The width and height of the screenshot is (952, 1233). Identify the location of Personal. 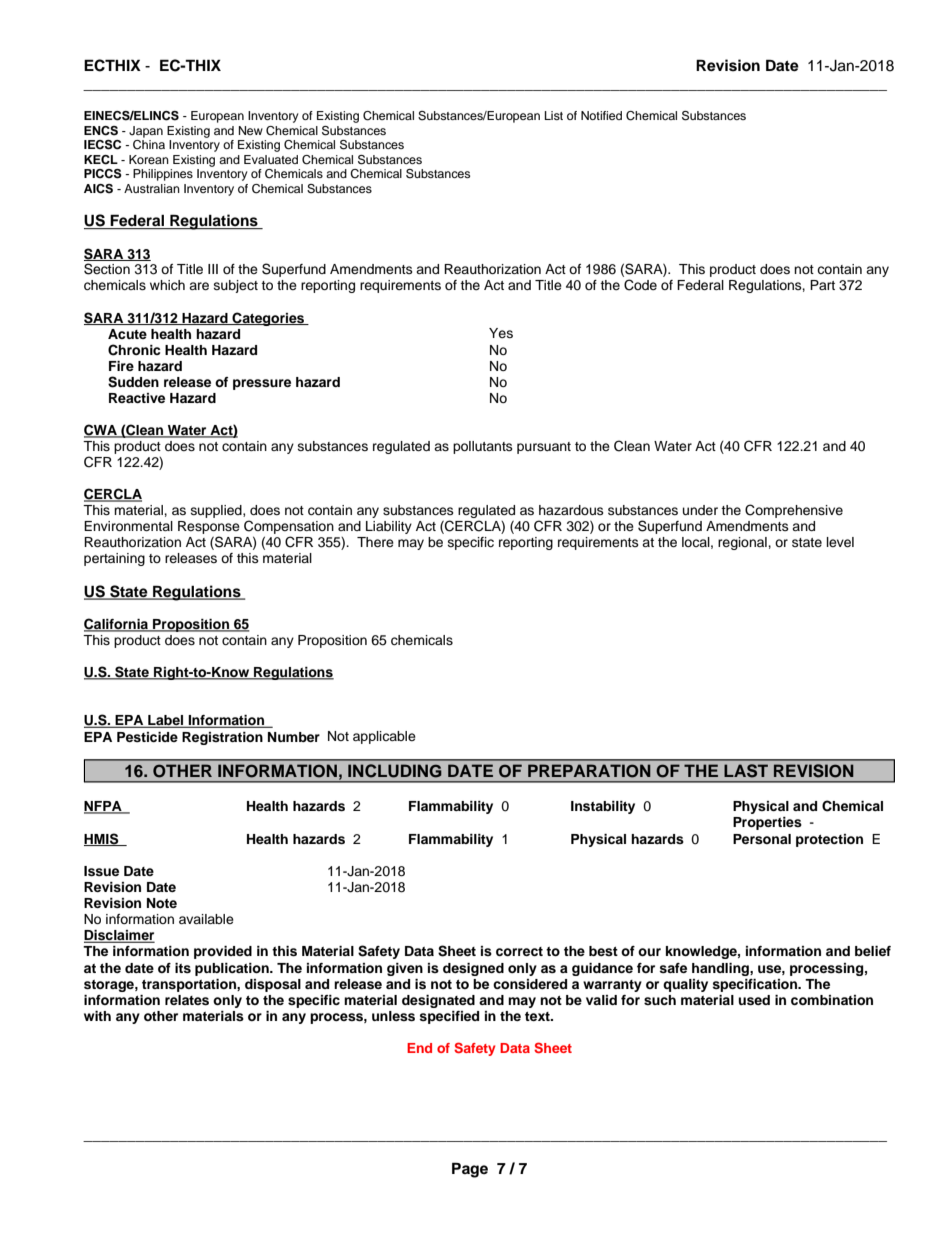
(762, 839).
